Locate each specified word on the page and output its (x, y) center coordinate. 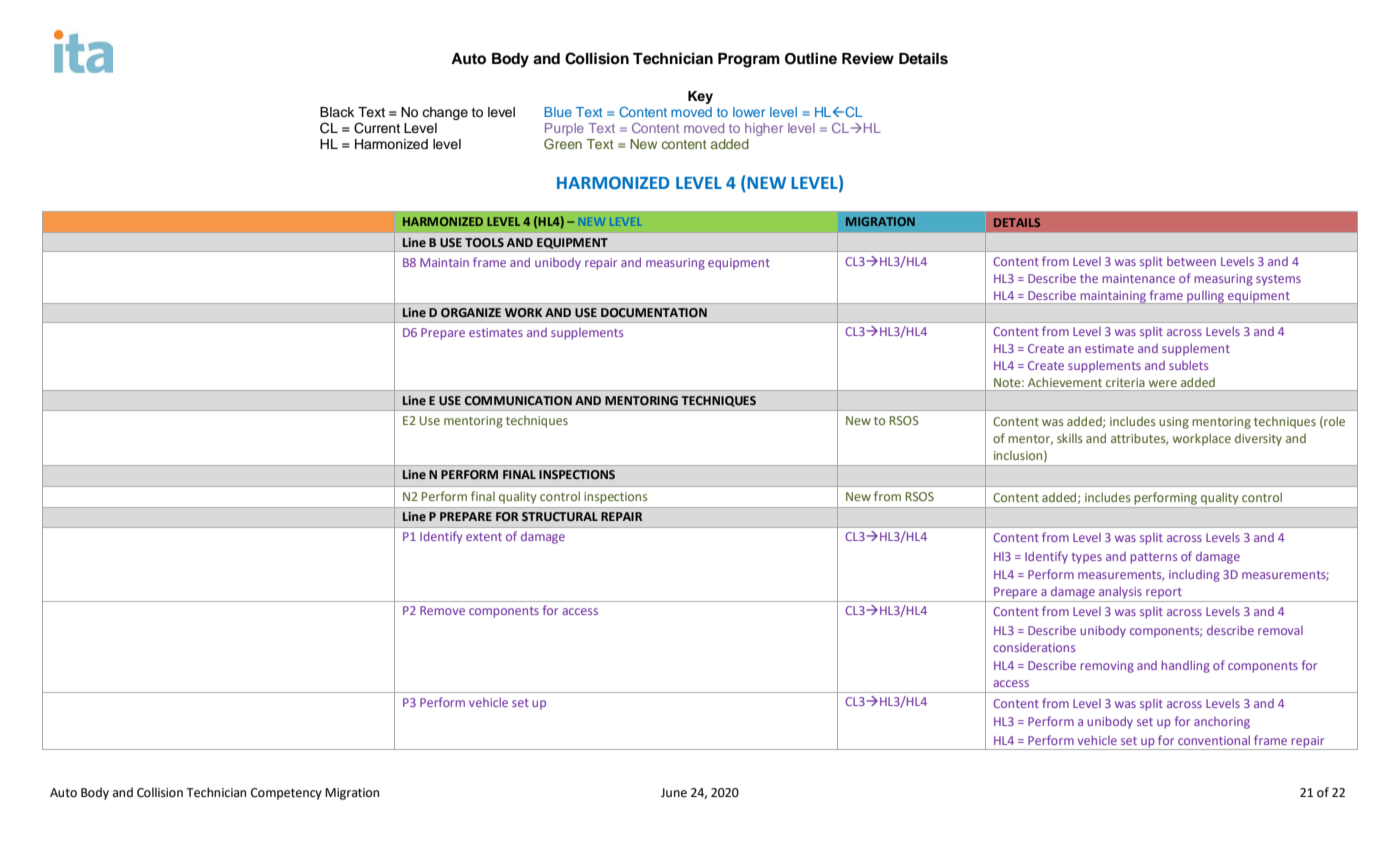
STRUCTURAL (560, 516)
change (445, 113)
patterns (1153, 558)
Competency (286, 794)
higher (764, 129)
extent (484, 537)
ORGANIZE (471, 313)
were (1163, 383)
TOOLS (484, 242)
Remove (442, 610)
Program (749, 60)
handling (1185, 667)
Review (868, 58)
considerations (1034, 647)
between (1191, 261)
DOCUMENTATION (654, 312)
